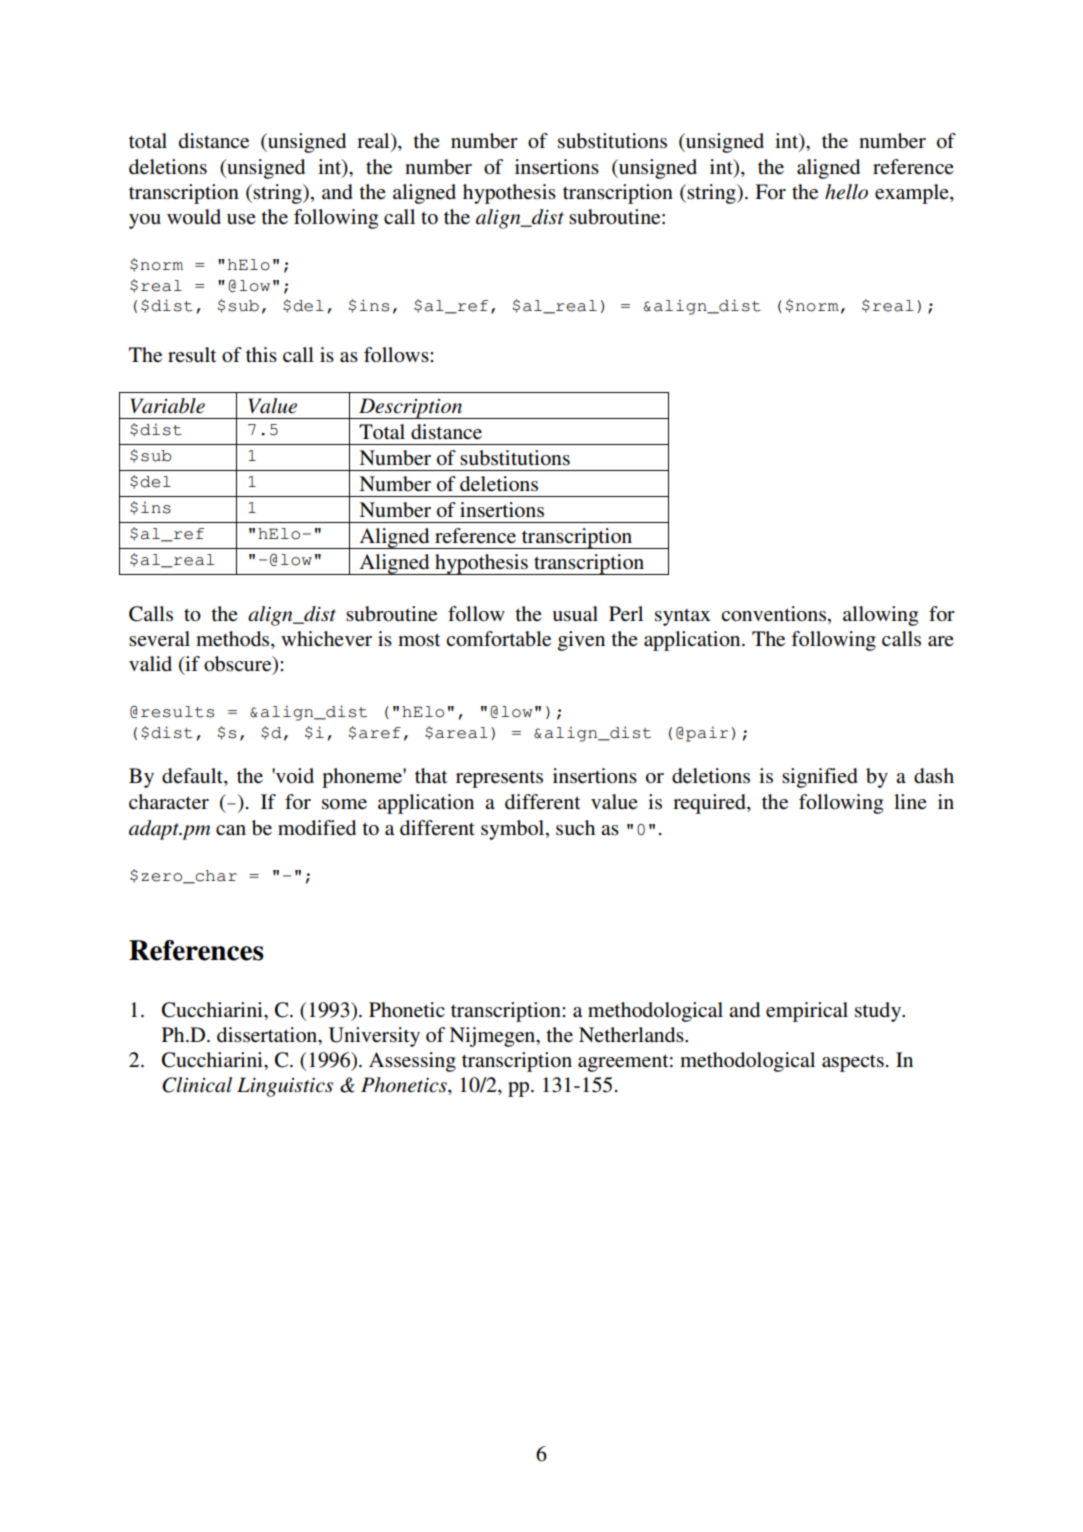  What do you see at coordinates (493, 1037) in the screenshot?
I see `Nijmegen` at bounding box center [493, 1037].
